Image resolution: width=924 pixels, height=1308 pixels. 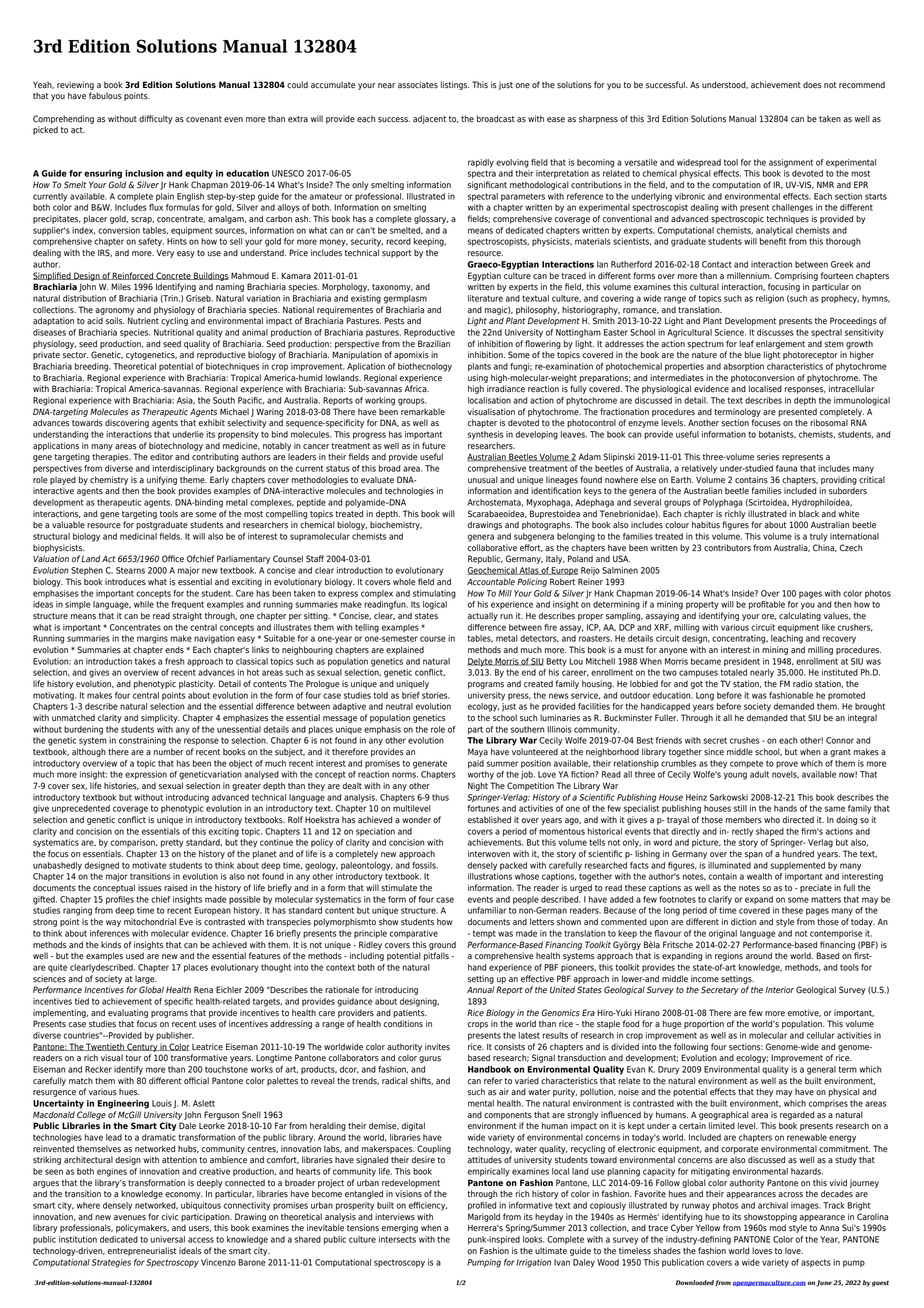 What do you see at coordinates (490, 876) in the screenshot?
I see `illustrations` at bounding box center [490, 876].
